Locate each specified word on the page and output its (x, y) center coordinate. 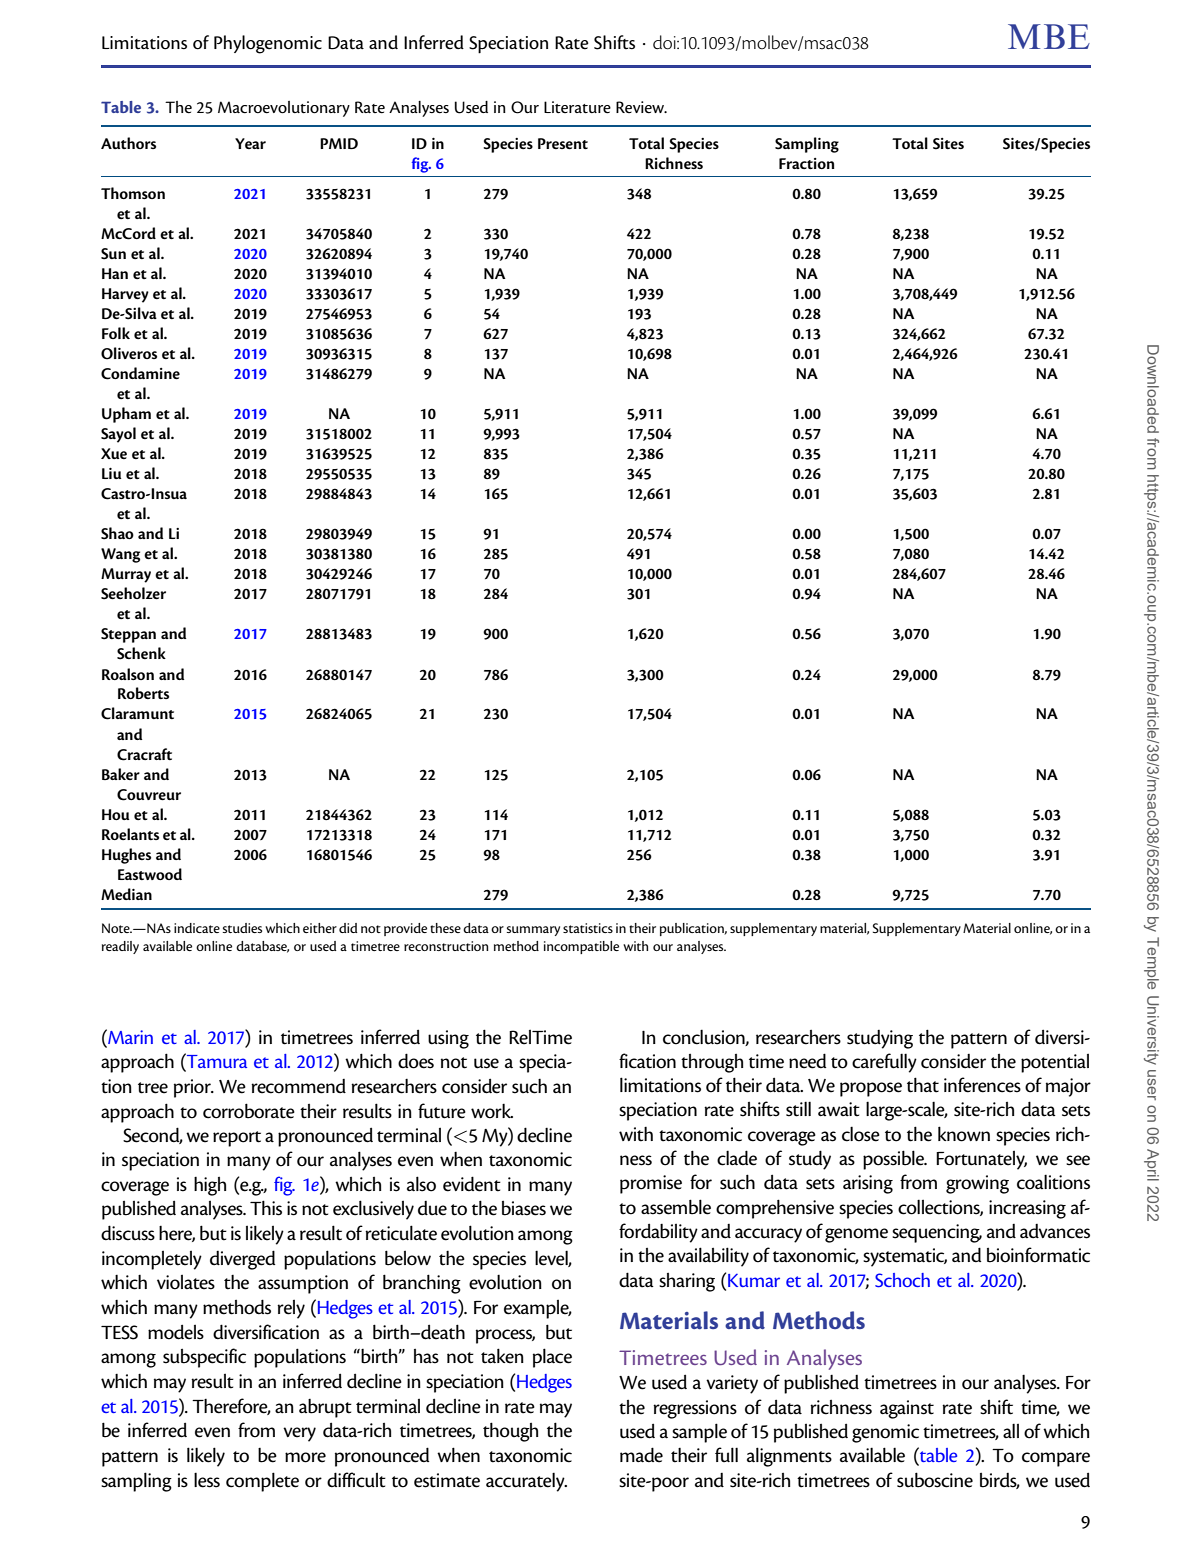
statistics (588, 928)
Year (250, 143)
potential (1055, 1063)
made (641, 1455)
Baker (121, 774)
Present (563, 143)
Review (641, 107)
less (207, 1480)
